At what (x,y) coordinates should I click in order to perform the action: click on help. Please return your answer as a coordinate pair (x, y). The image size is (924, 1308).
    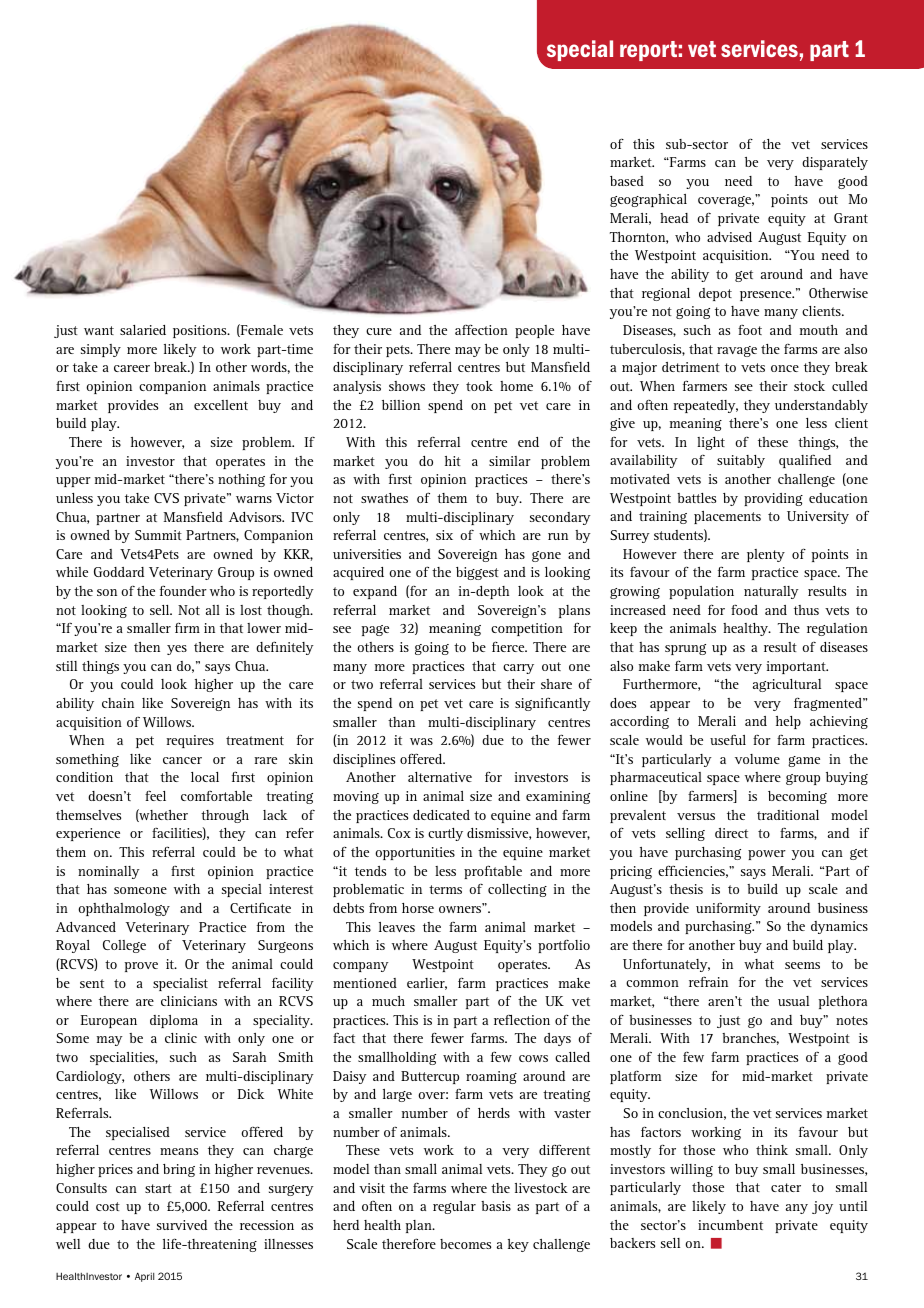
    Looking at the image, I should click on (788, 722).
